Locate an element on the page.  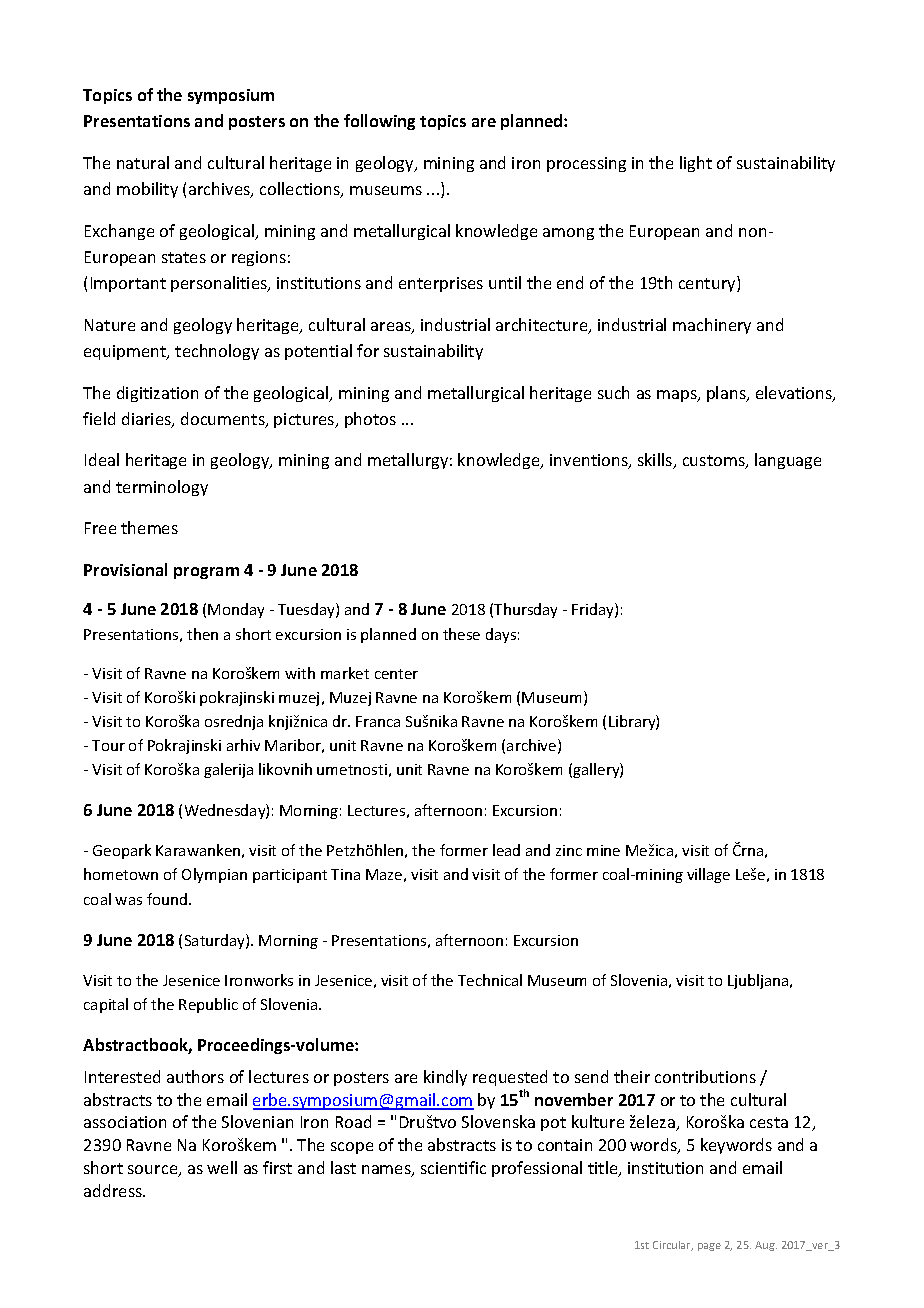
Tina is located at coordinates (345, 874).
